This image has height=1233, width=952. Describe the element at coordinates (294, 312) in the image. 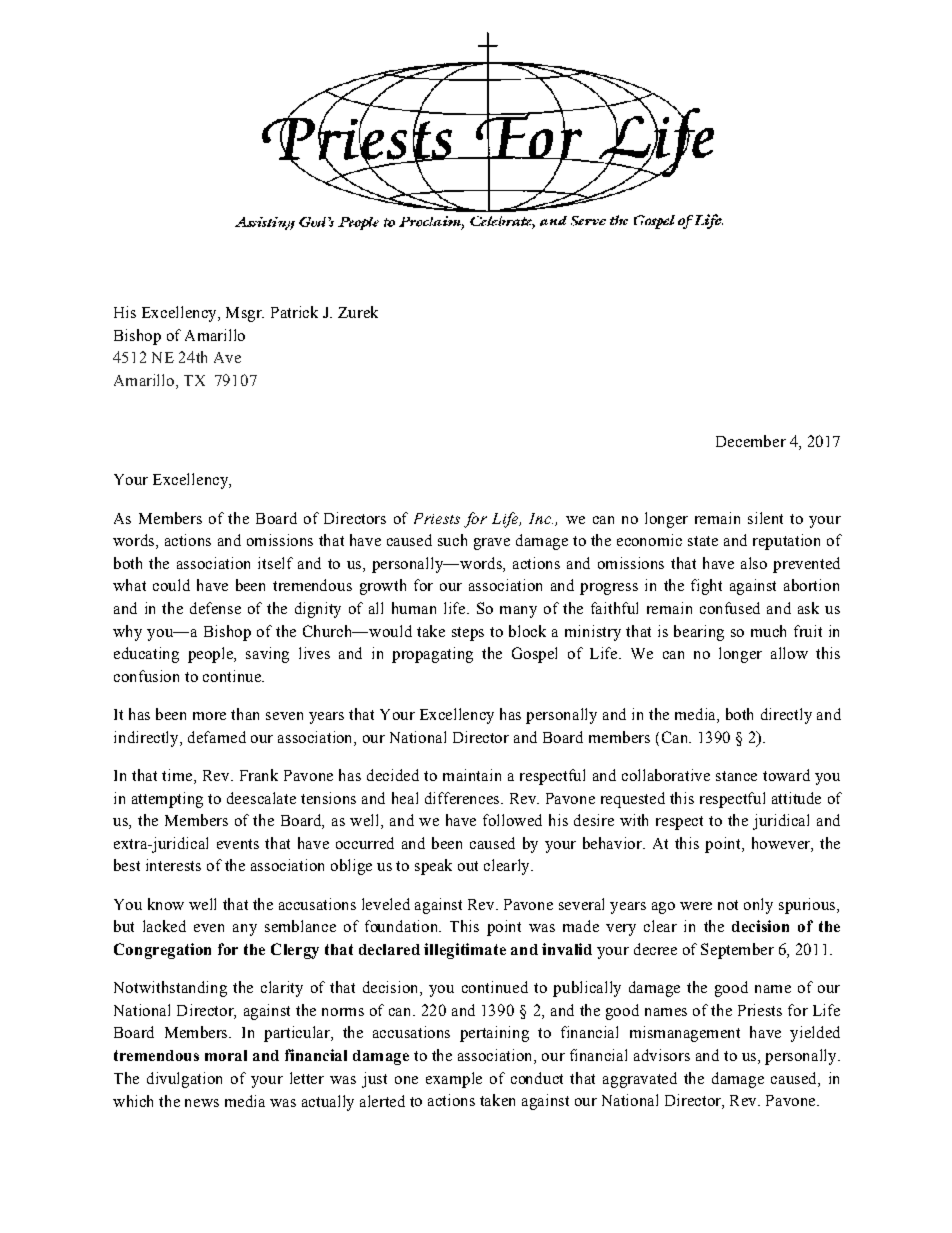

I see `Patrick` at that location.
